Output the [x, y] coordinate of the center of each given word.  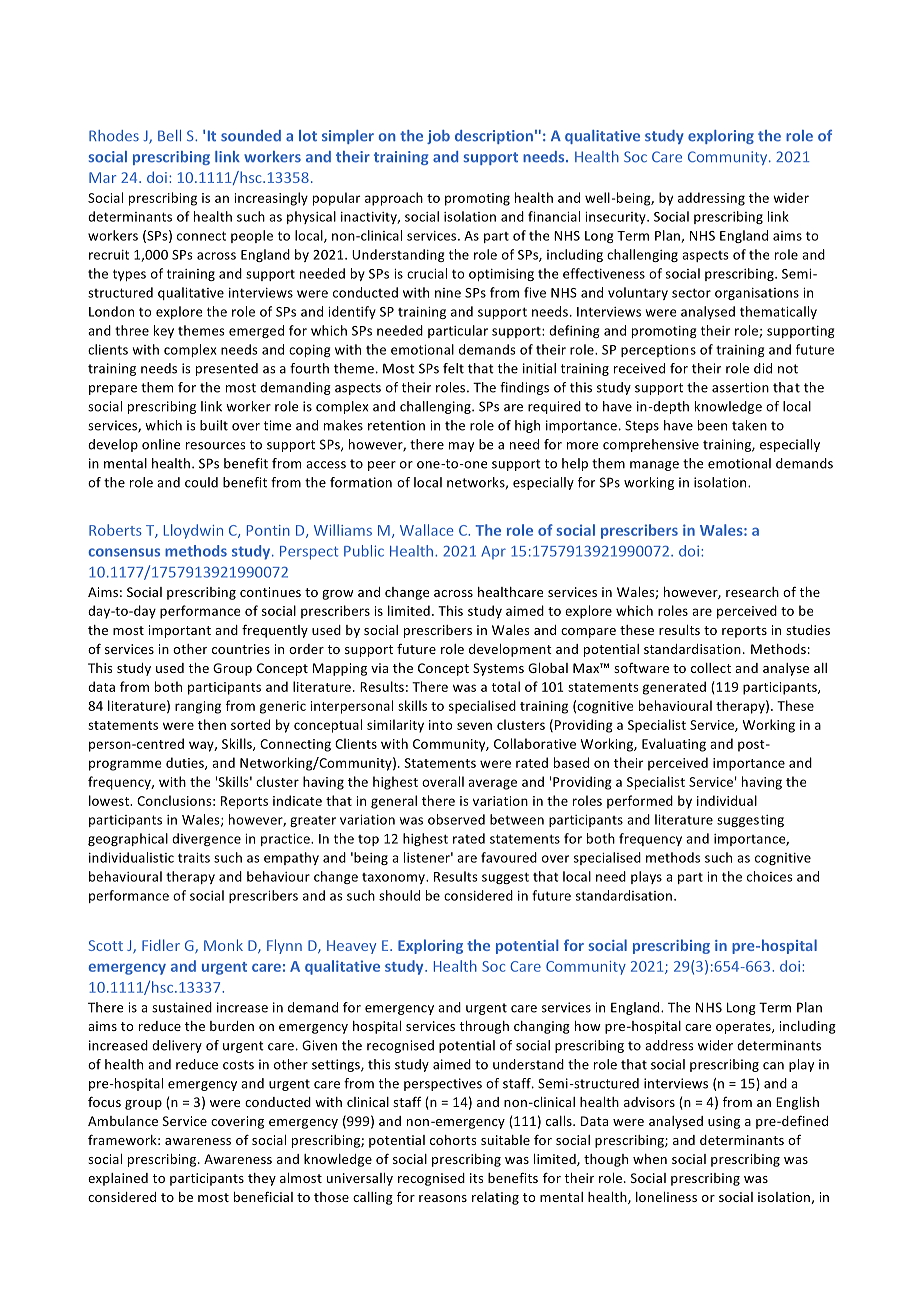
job [438, 137]
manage [654, 466]
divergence [206, 839]
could [201, 482]
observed [456, 819]
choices [770, 876]
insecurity [616, 218]
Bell [169, 136]
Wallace [426, 530]
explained [118, 1179]
